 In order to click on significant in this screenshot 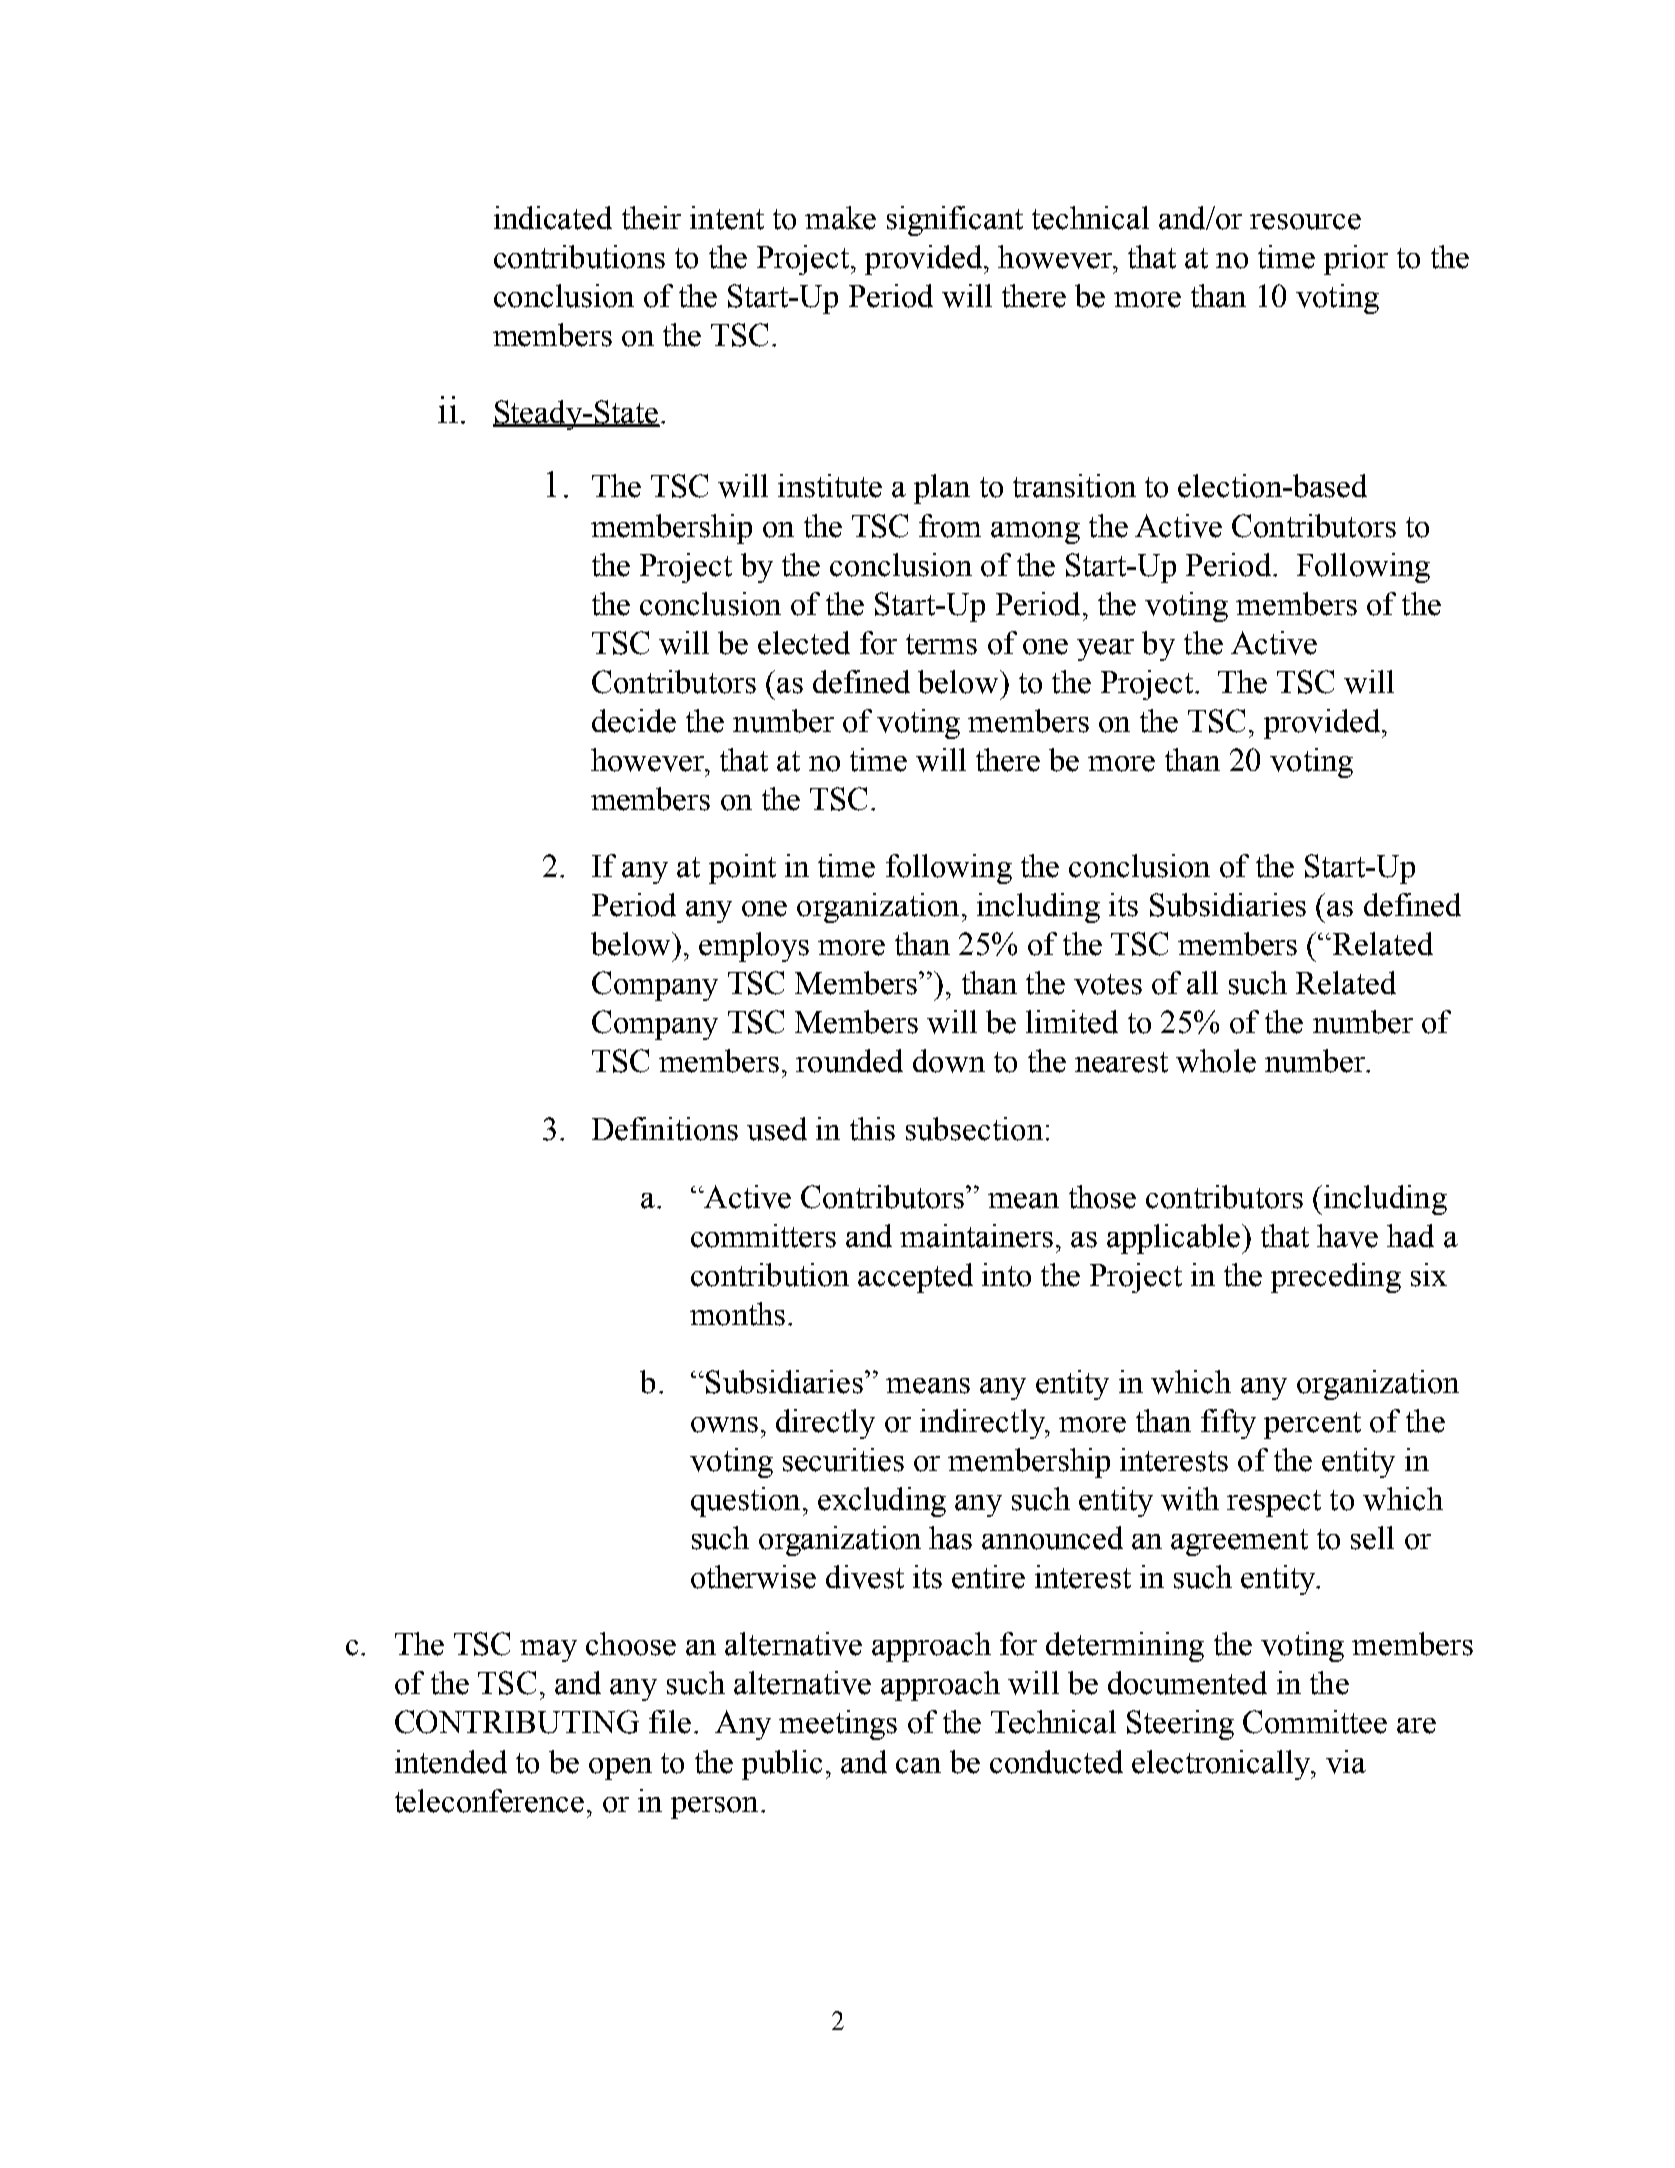, I will do `click(955, 221)`.
